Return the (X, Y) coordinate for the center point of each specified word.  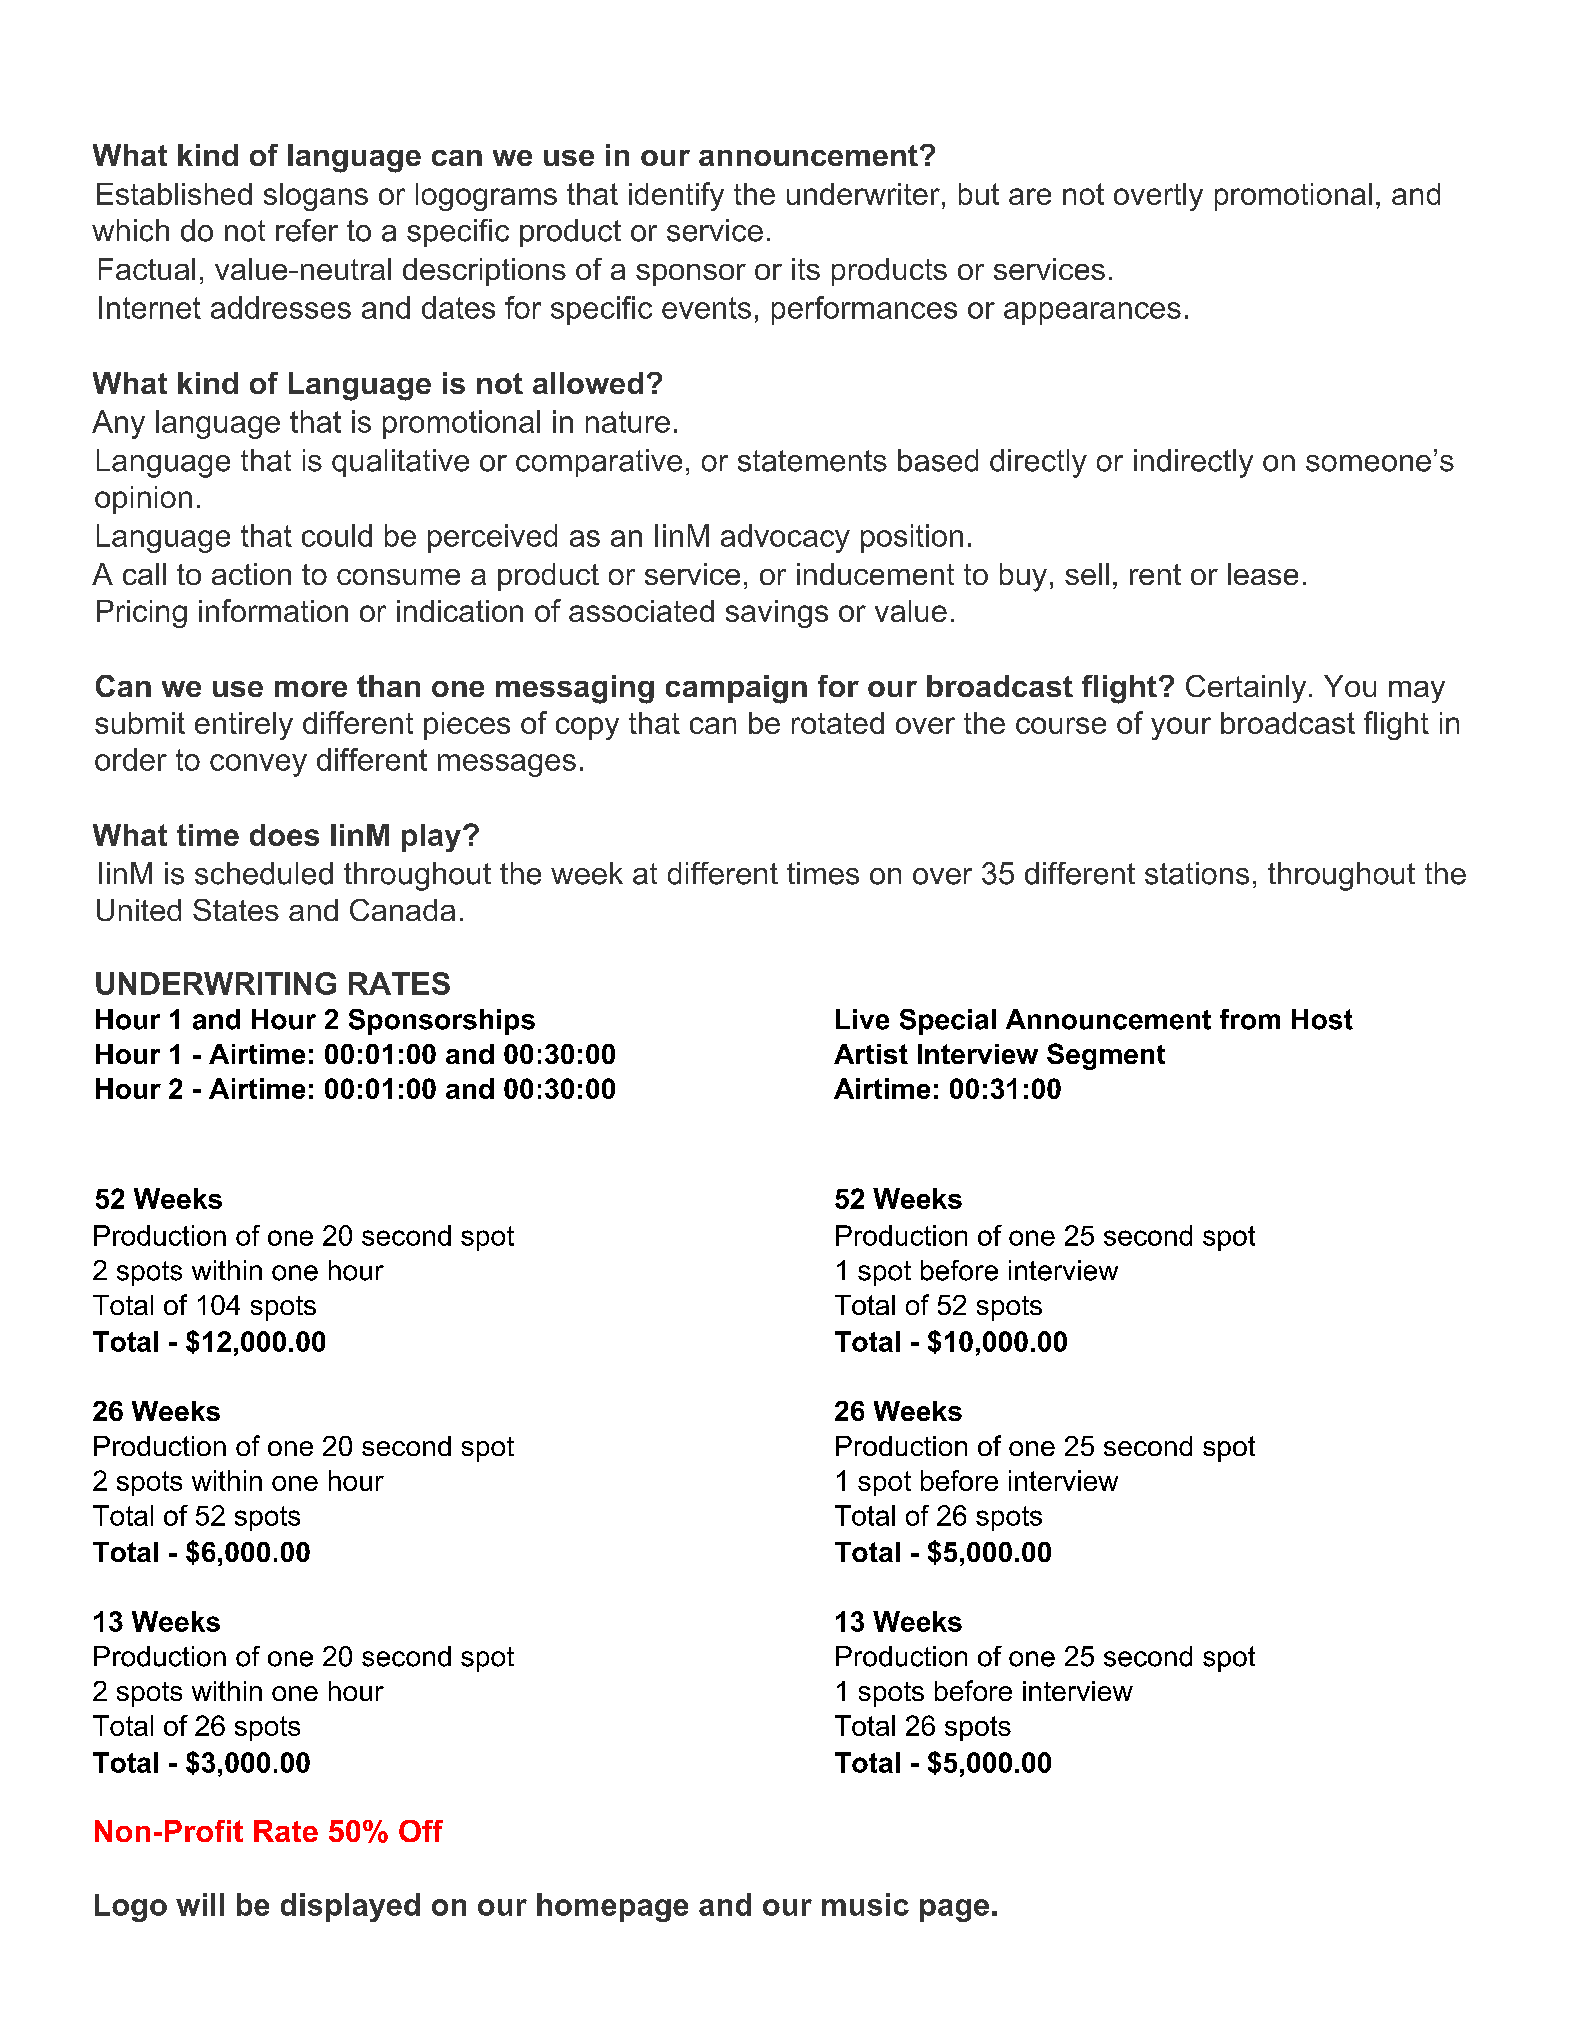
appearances (1092, 313)
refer (307, 230)
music (865, 1904)
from (1250, 1019)
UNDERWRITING (216, 983)
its (806, 269)
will (200, 1904)
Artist (871, 1054)
